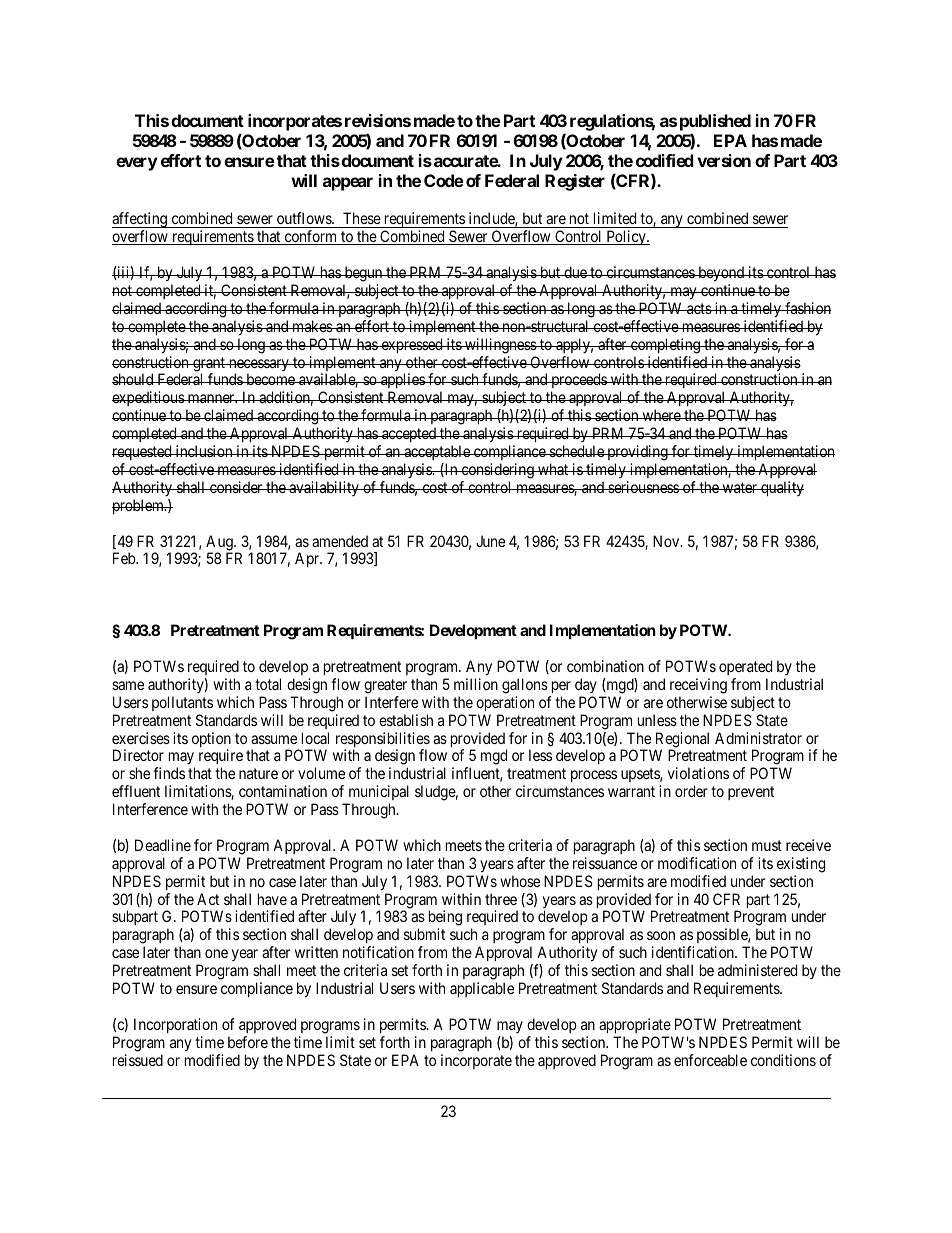  I want to click on version, so click(724, 160).
